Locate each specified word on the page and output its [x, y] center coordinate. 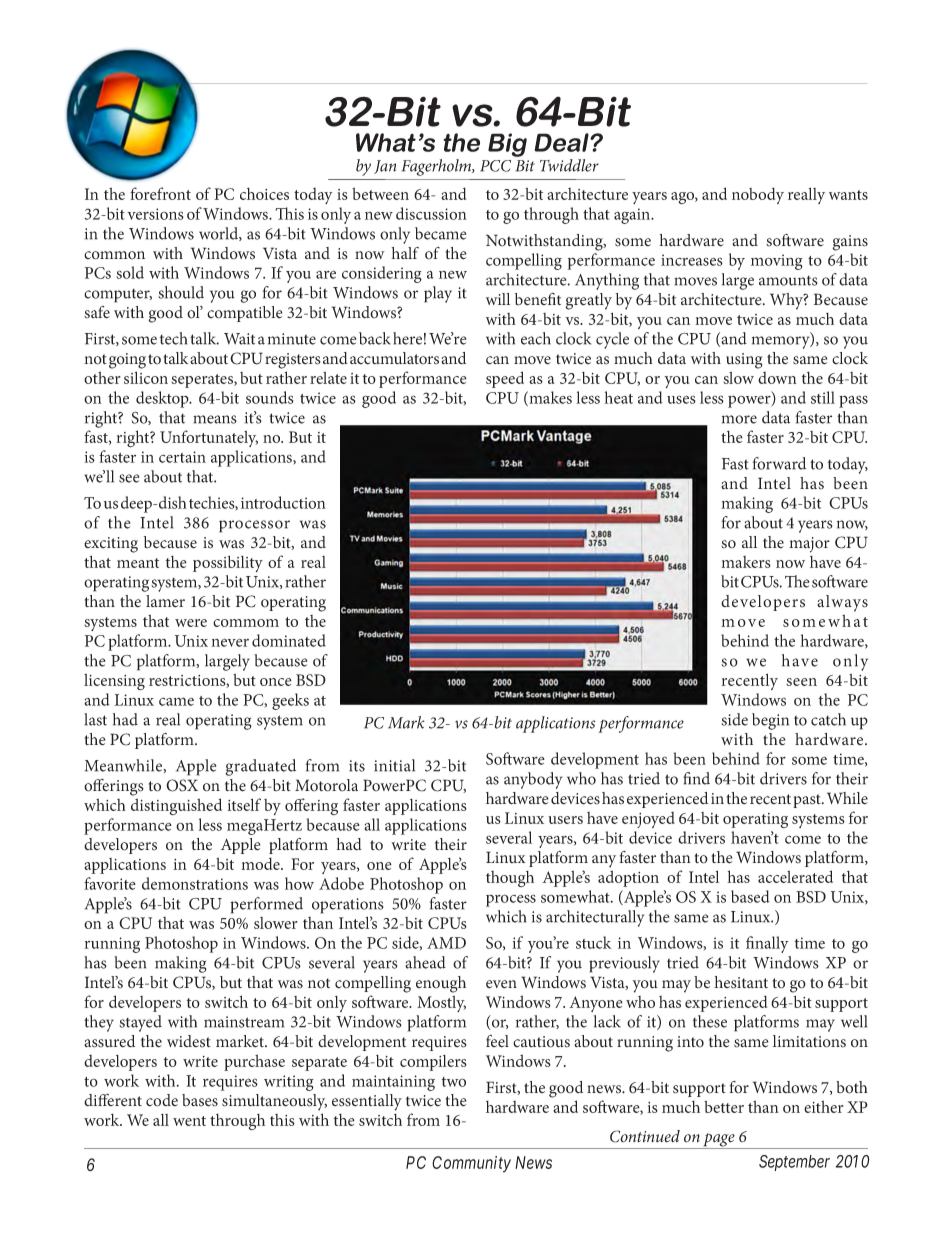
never [230, 642]
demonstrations [195, 883]
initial [394, 765]
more [739, 419]
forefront [160, 193]
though [510, 879]
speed [505, 379]
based [750, 896]
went [189, 1121]
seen [801, 682]
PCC [495, 166]
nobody [758, 195]
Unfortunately [209, 438]
